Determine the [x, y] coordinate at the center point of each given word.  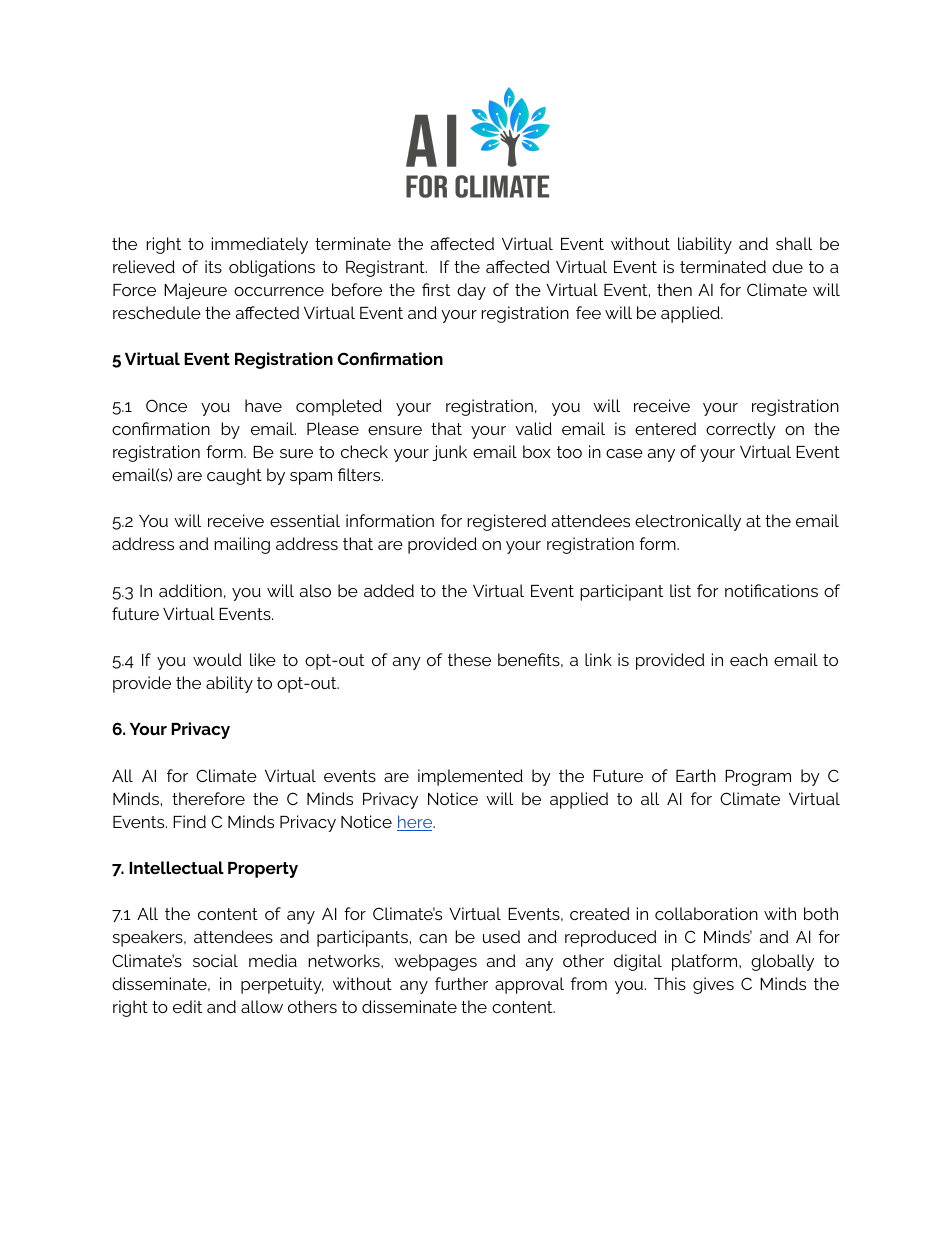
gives [713, 985]
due [787, 266]
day [471, 291]
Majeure [195, 291]
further [461, 983]
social [215, 960]
